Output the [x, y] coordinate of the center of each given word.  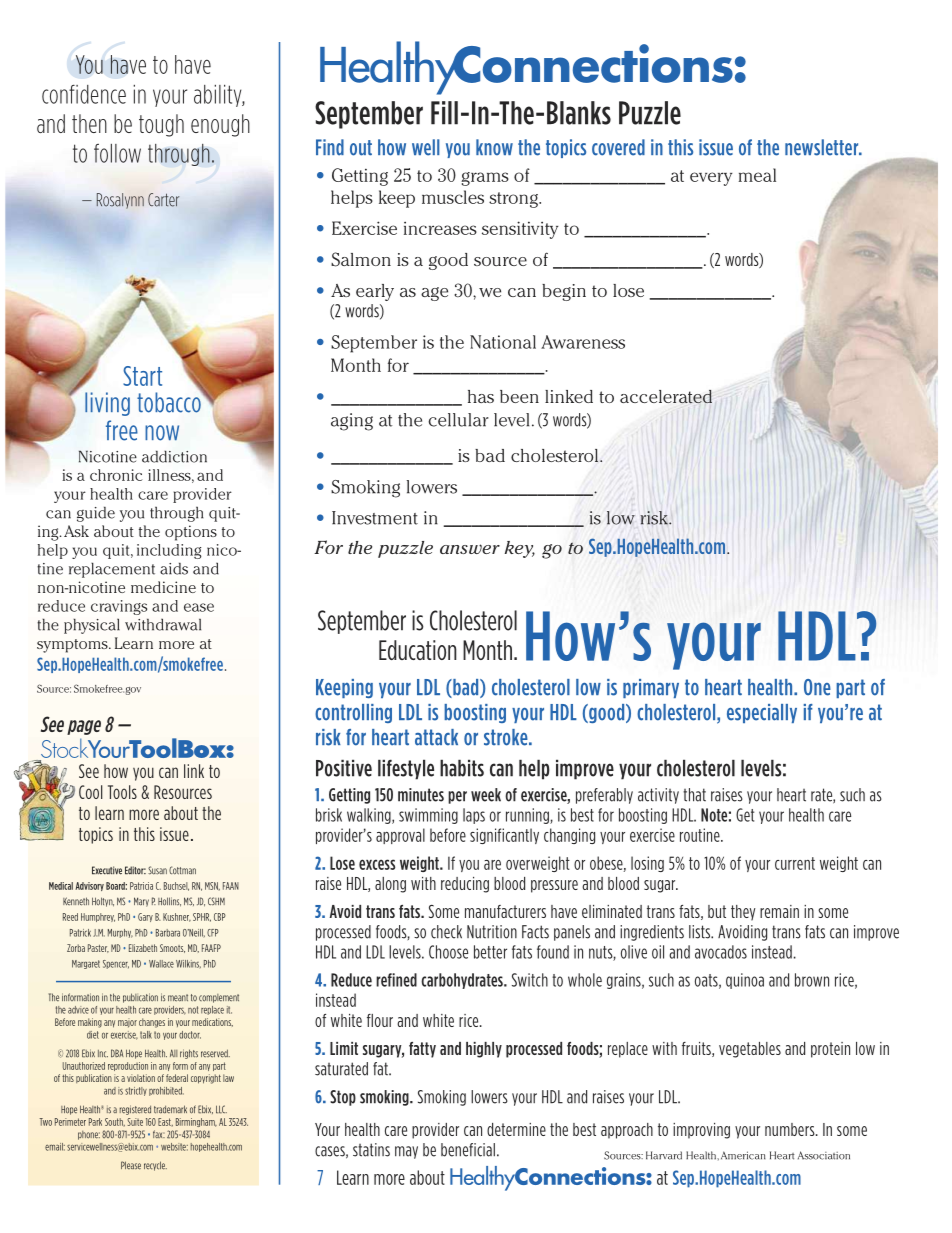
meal [757, 175]
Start [142, 376]
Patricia [141, 886]
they [743, 913]
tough [161, 125]
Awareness [583, 342]
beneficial [468, 1150]
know [494, 147]
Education [418, 650]
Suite [135, 1122]
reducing [465, 885]
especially [762, 713]
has [481, 396]
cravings [119, 607]
